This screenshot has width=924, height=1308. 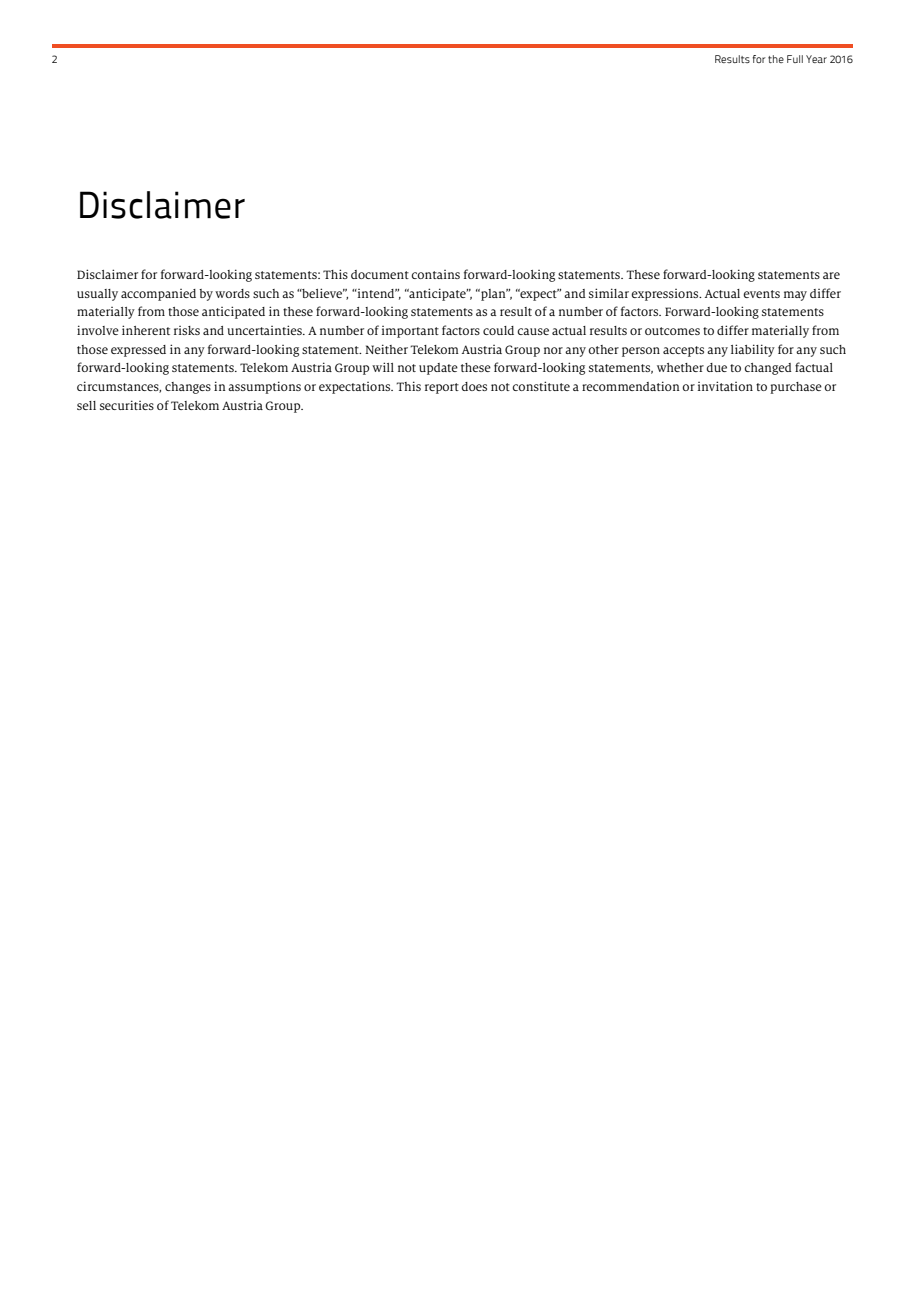 I want to click on changes, so click(x=188, y=388).
